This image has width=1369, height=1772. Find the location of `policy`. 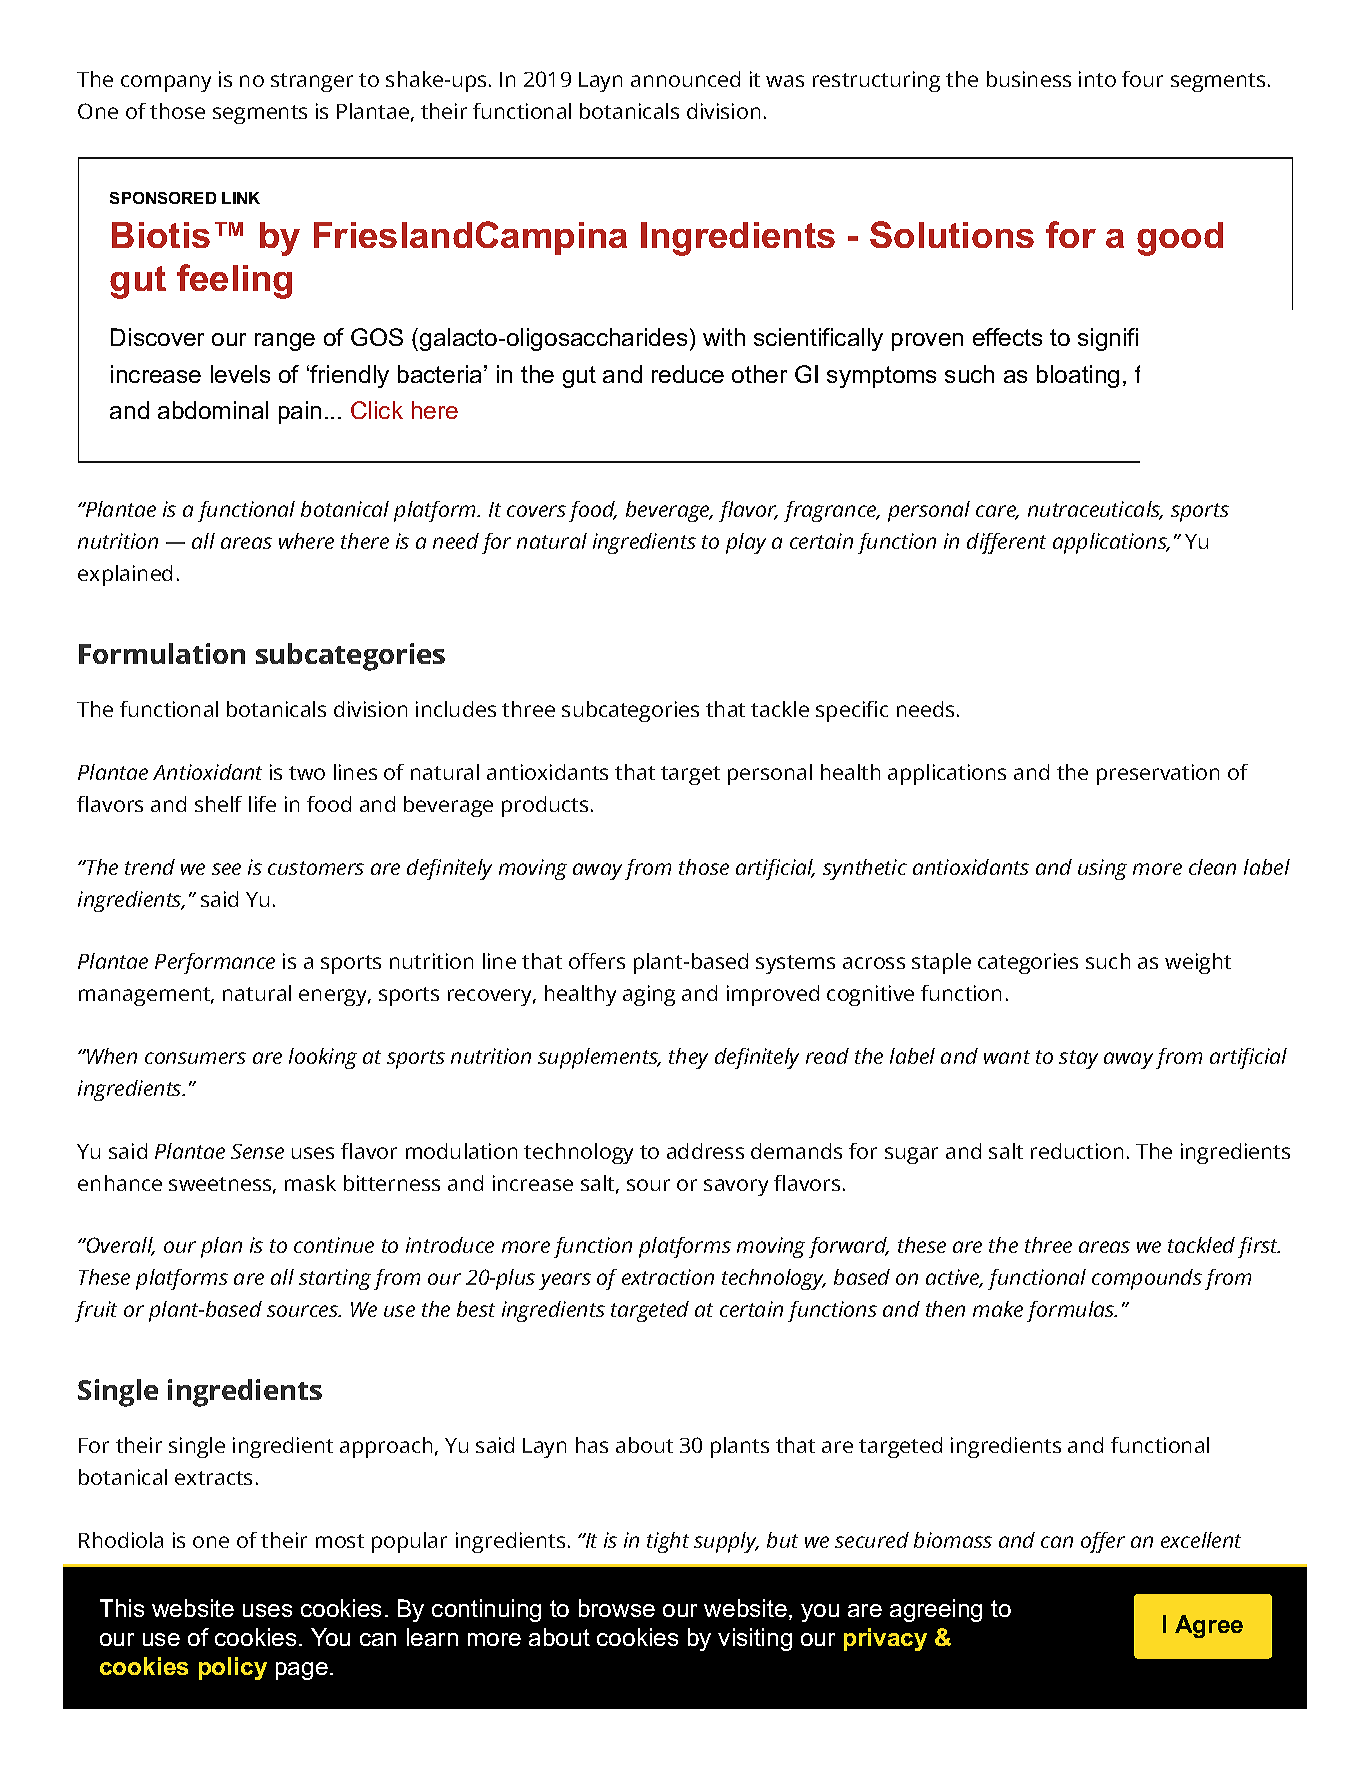

policy is located at coordinates (233, 1668).
